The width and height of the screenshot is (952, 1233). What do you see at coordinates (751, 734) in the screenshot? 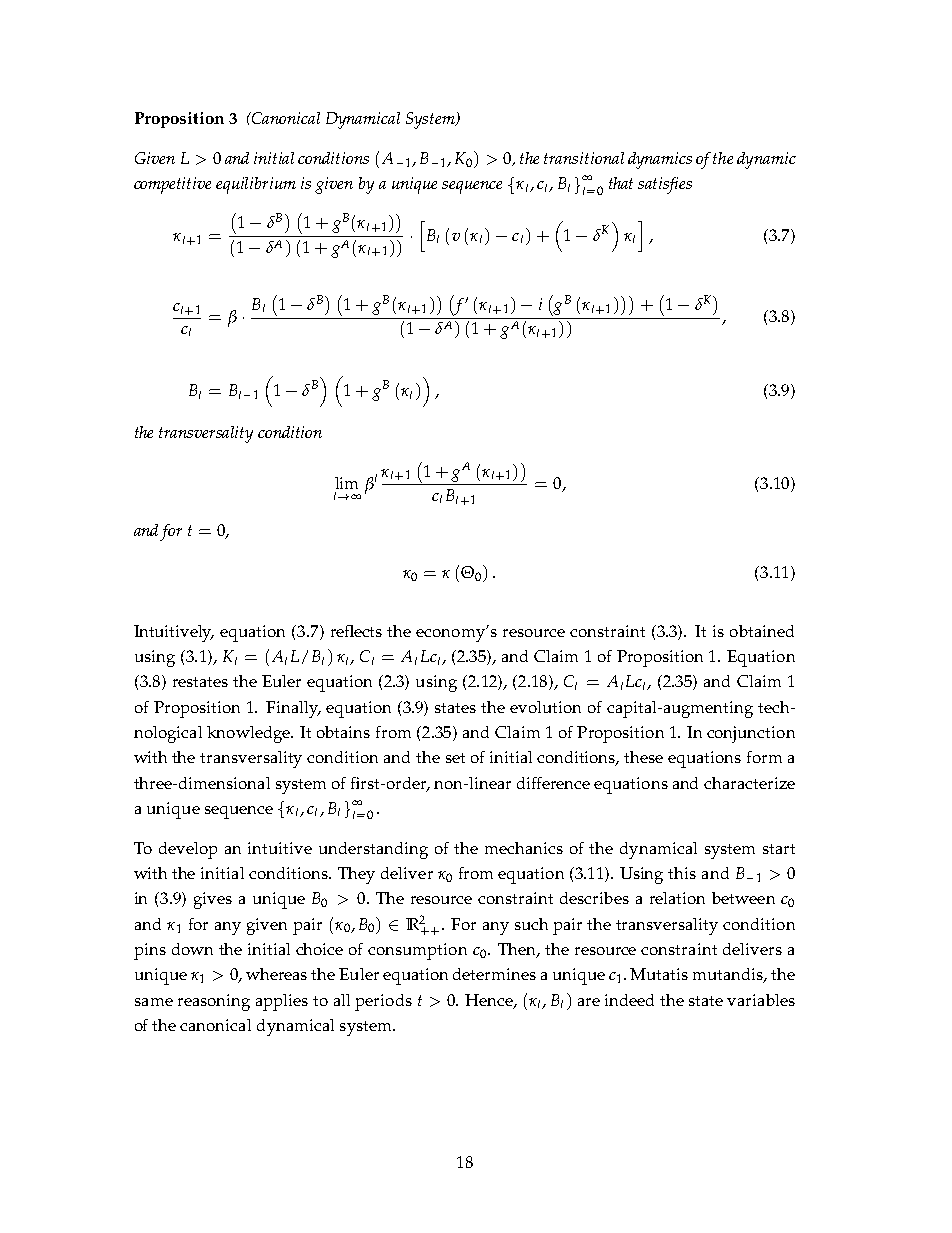
I see `conjunction` at bounding box center [751, 734].
